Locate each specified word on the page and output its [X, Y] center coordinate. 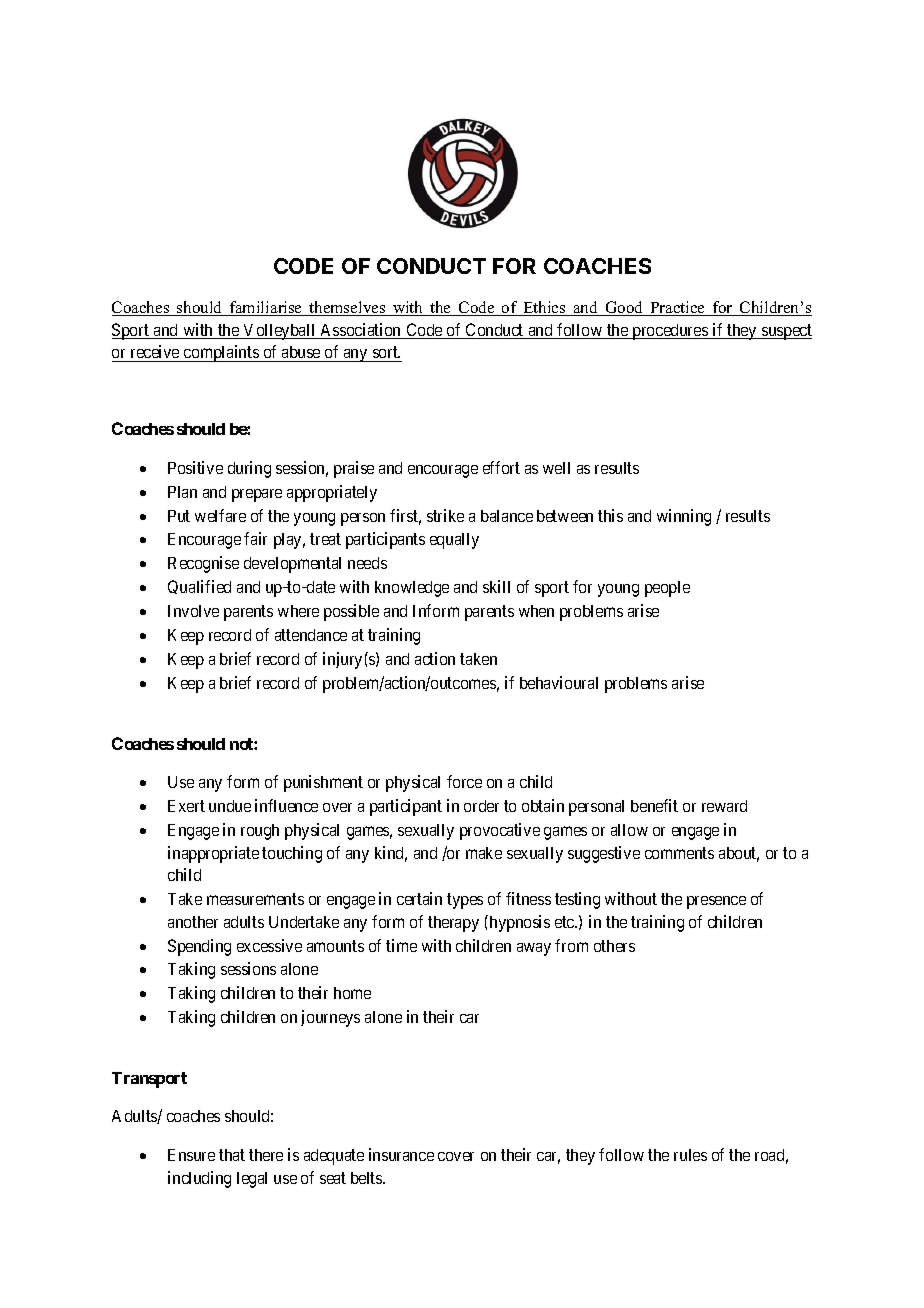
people [667, 589]
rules [690, 1155]
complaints [221, 353]
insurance [401, 1154]
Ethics [544, 308]
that [232, 1155]
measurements [255, 899]
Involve [193, 611]
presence [716, 902]
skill [496, 586]
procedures [670, 332]
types [465, 901]
